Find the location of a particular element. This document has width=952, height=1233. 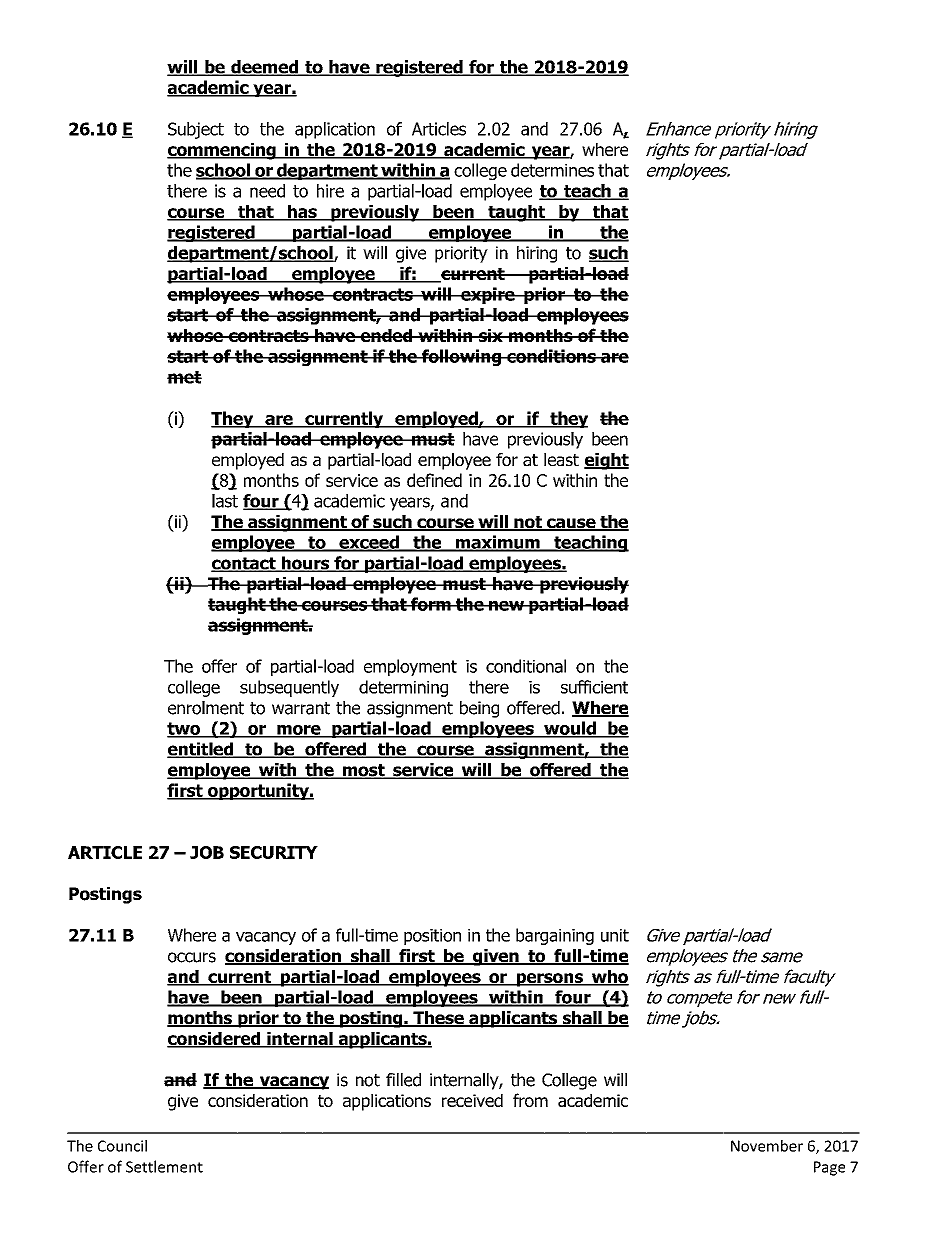

sufficient is located at coordinates (594, 687).
